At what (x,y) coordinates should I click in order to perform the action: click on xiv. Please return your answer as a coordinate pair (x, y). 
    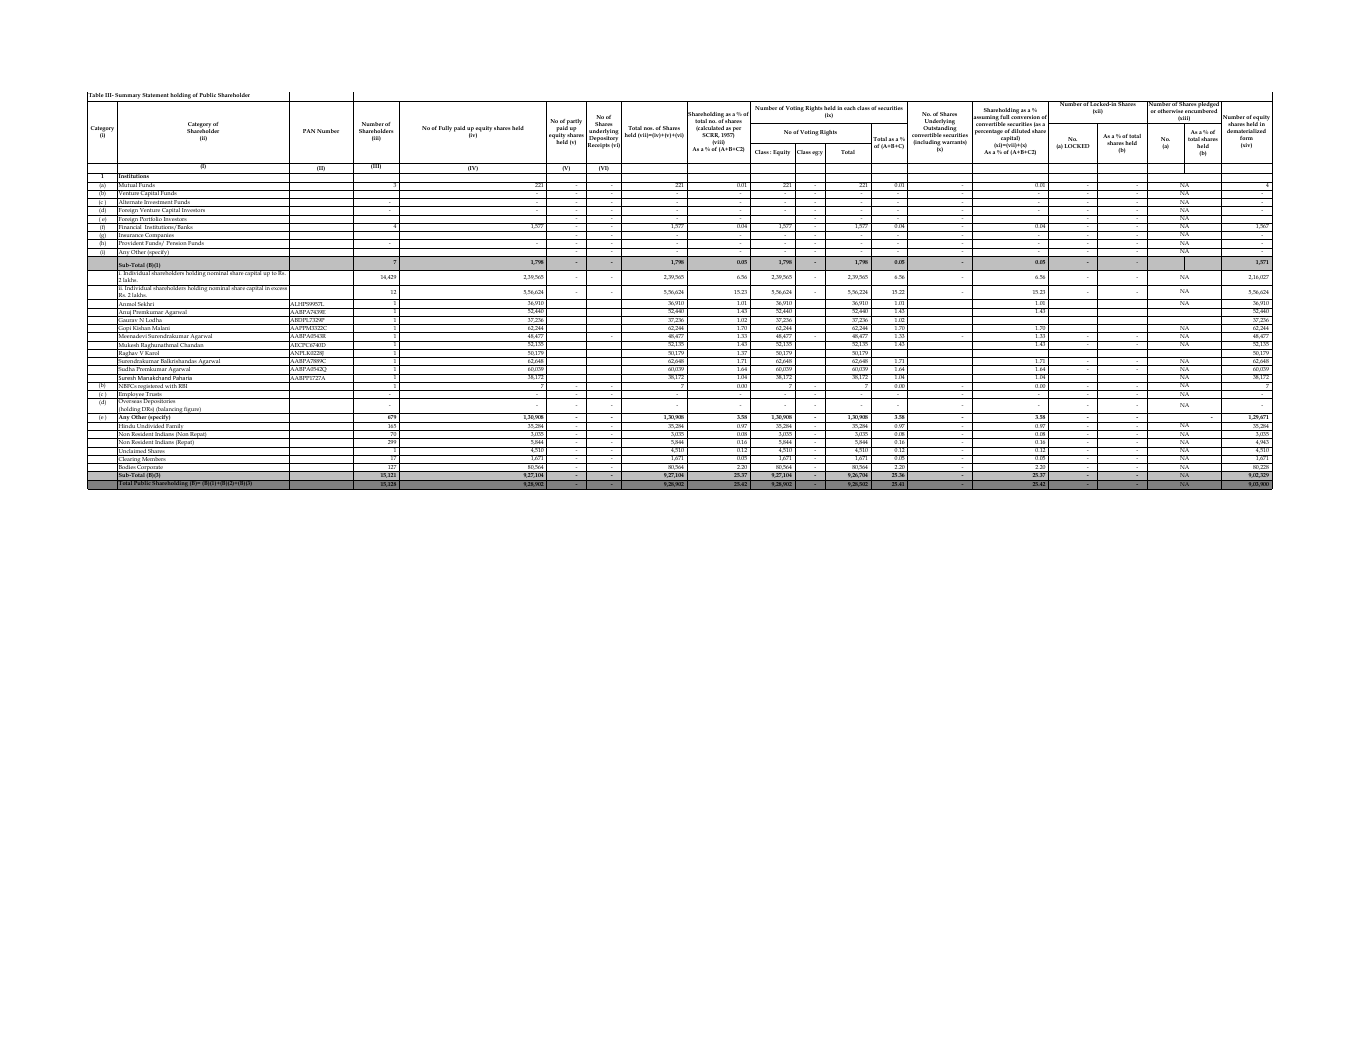
    Looking at the image, I should click on (1246, 145).
